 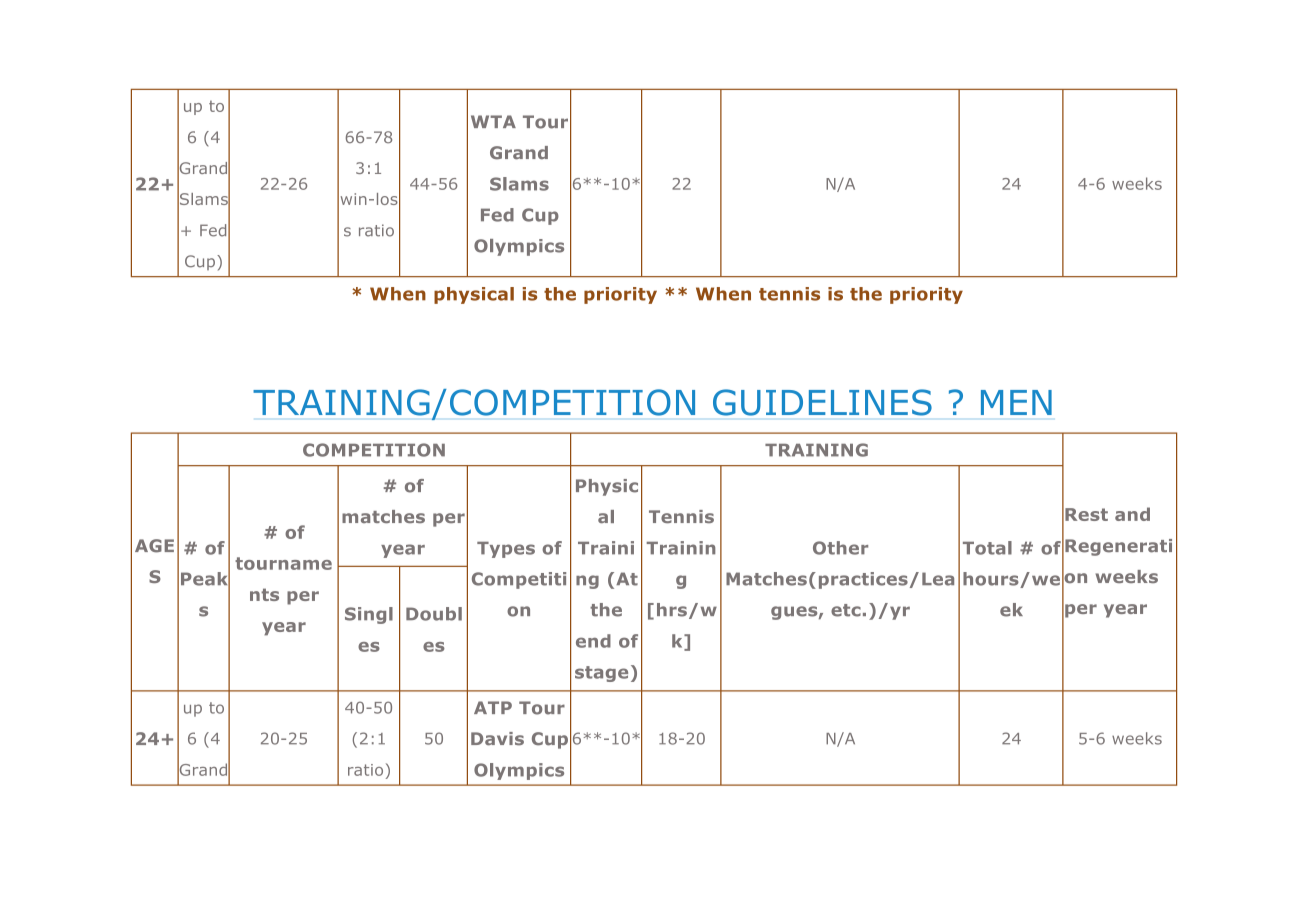 I want to click on Types, so click(x=506, y=550).
